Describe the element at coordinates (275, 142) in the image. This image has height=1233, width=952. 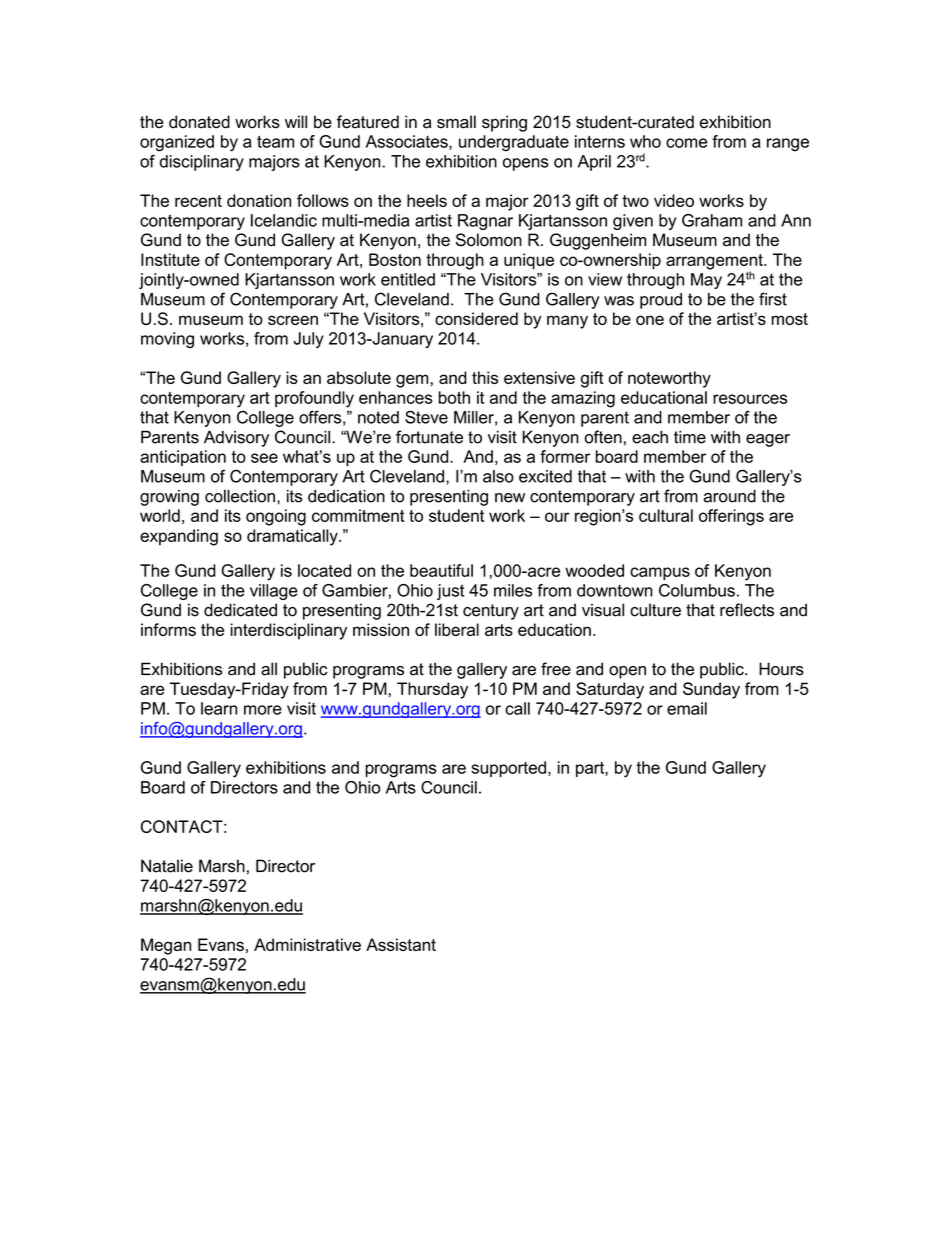
I see `team` at that location.
